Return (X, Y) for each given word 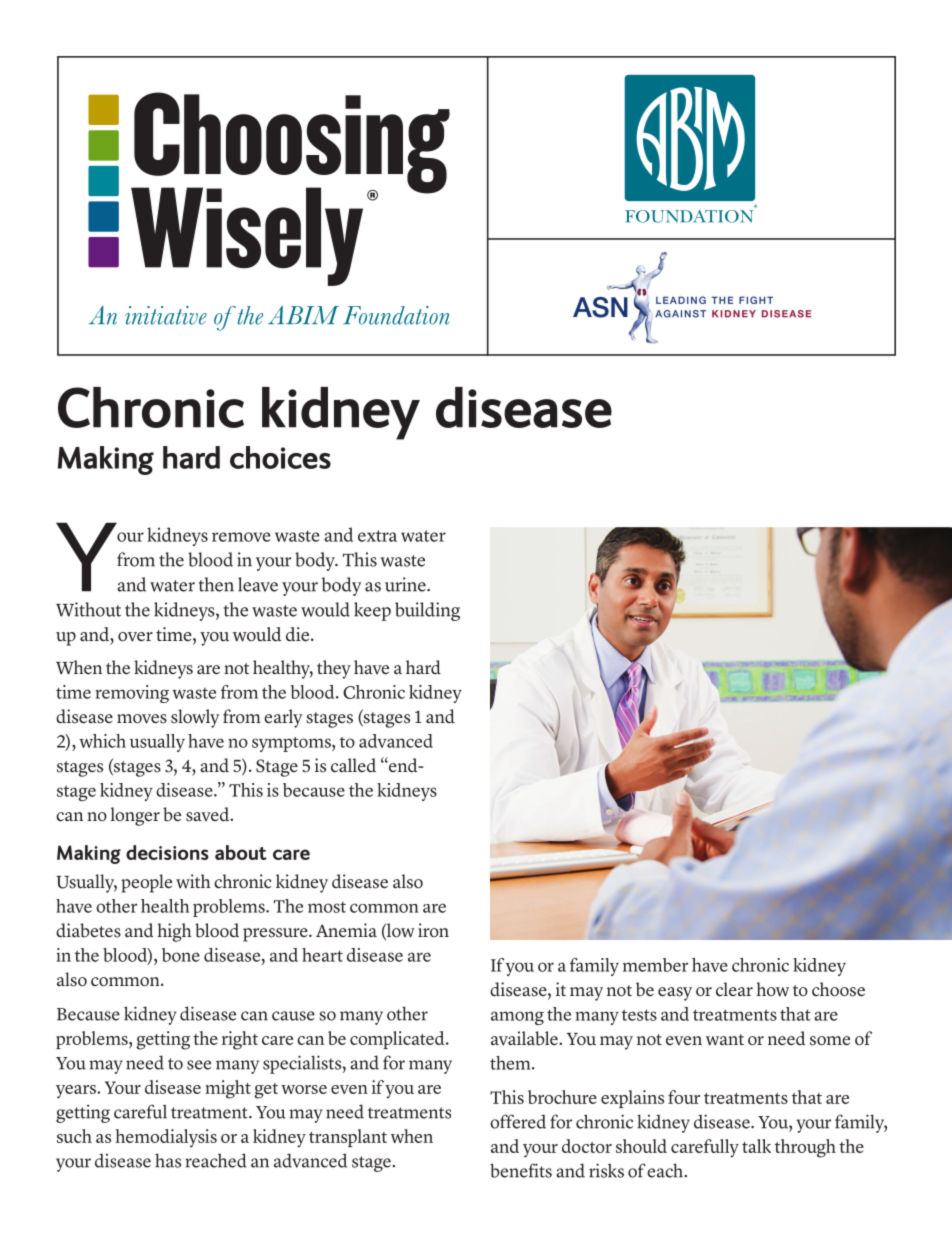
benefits (521, 1170)
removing (132, 694)
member (655, 965)
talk (756, 1146)
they (334, 669)
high (174, 932)
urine (406, 584)
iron (433, 930)
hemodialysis (166, 1138)
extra (377, 536)
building (427, 611)
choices (280, 457)
